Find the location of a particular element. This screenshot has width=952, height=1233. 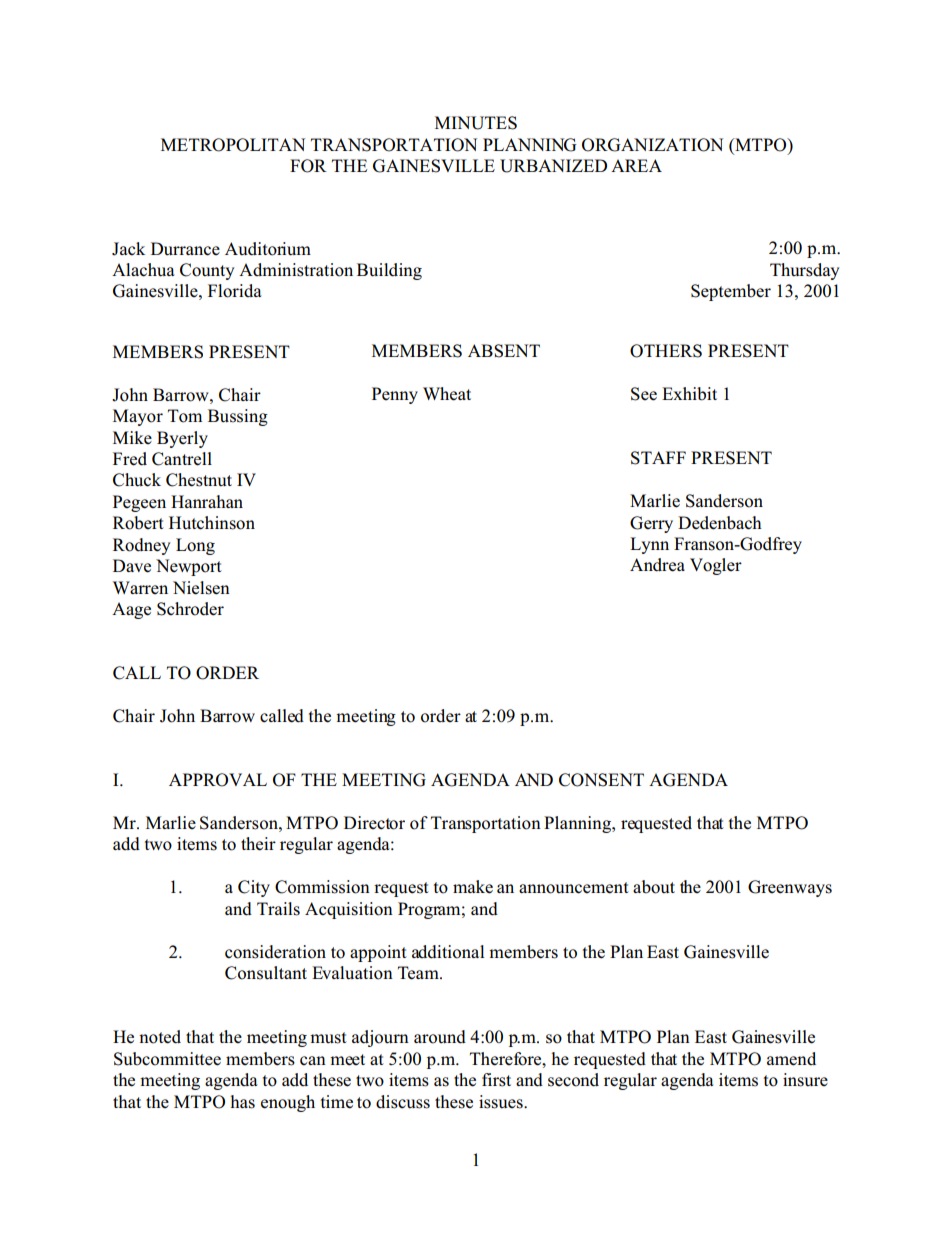

APPROVAL is located at coordinates (218, 780).
